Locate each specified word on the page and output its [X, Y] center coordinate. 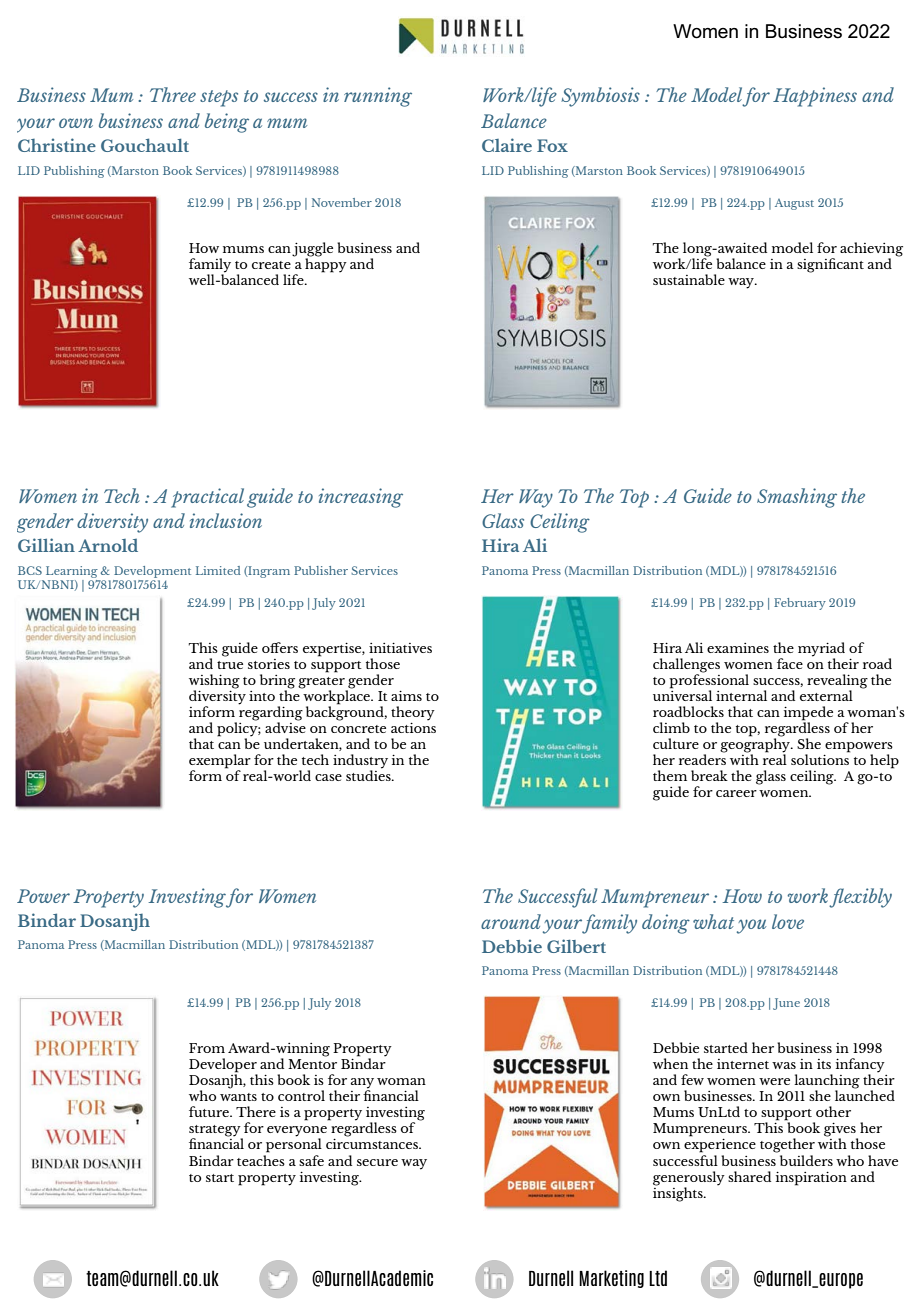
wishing [214, 682]
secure [377, 1162]
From [207, 1048]
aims [406, 696]
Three [173, 94]
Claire [507, 145]
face [790, 663]
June [786, 1004]
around [511, 921]
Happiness [815, 97]
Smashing [797, 498]
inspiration [811, 1179]
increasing [361, 498]
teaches [261, 1159]
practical [207, 498]
